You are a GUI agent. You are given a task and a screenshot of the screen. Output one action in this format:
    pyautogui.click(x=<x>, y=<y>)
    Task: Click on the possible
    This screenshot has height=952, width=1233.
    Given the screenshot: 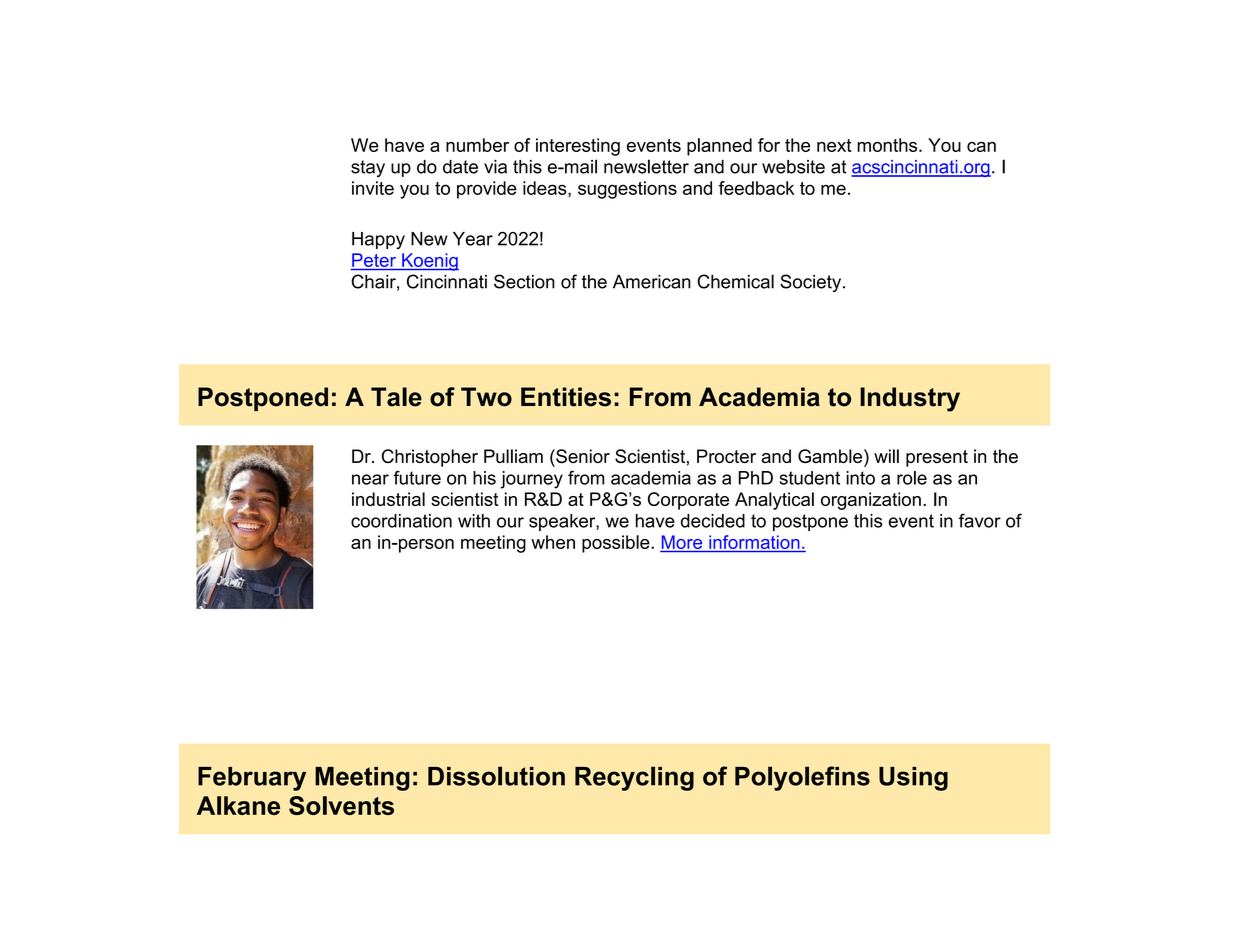 What is the action you would take?
    pyautogui.click(x=617, y=544)
